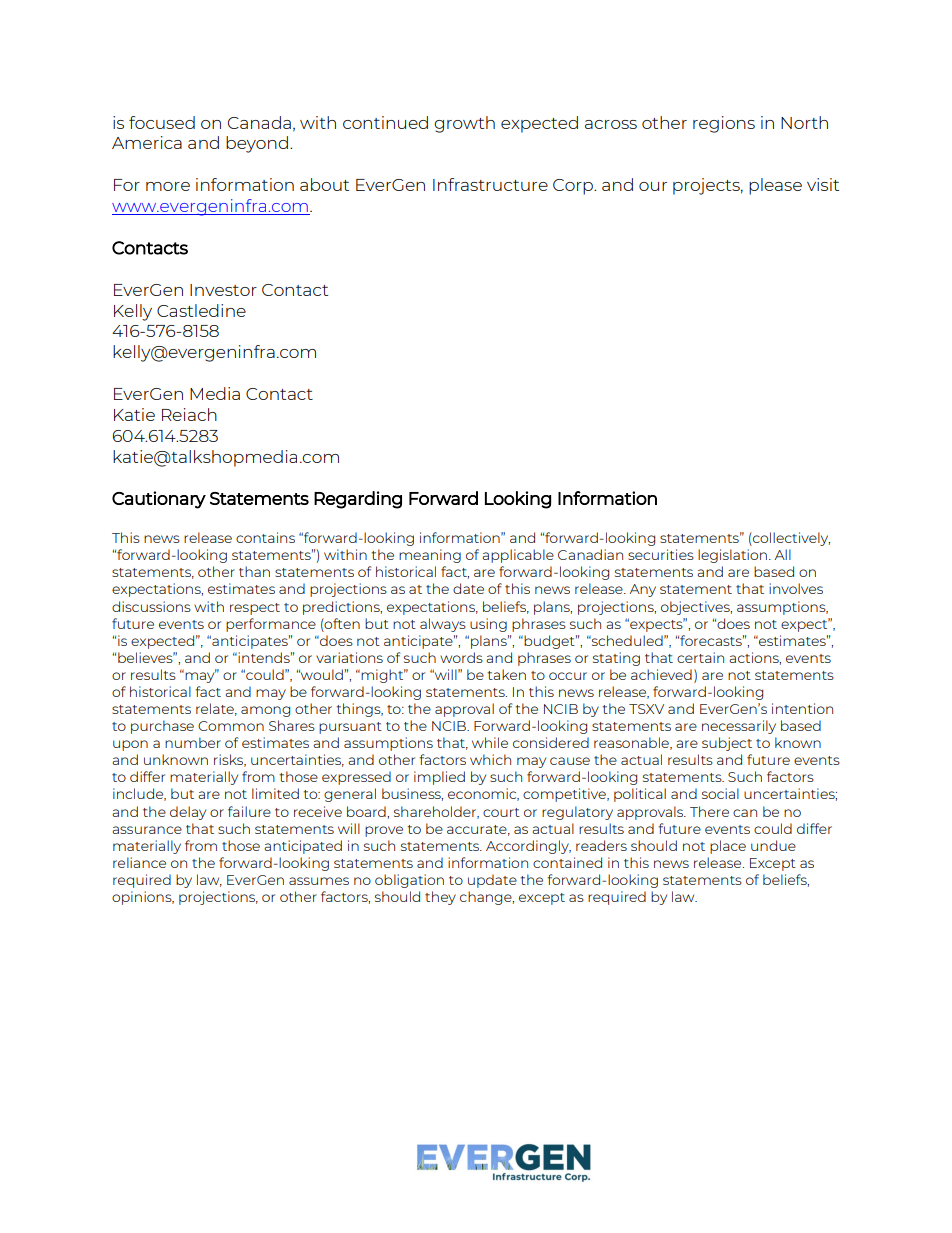  What do you see at coordinates (257, 144) in the screenshot?
I see `beyond` at bounding box center [257, 144].
